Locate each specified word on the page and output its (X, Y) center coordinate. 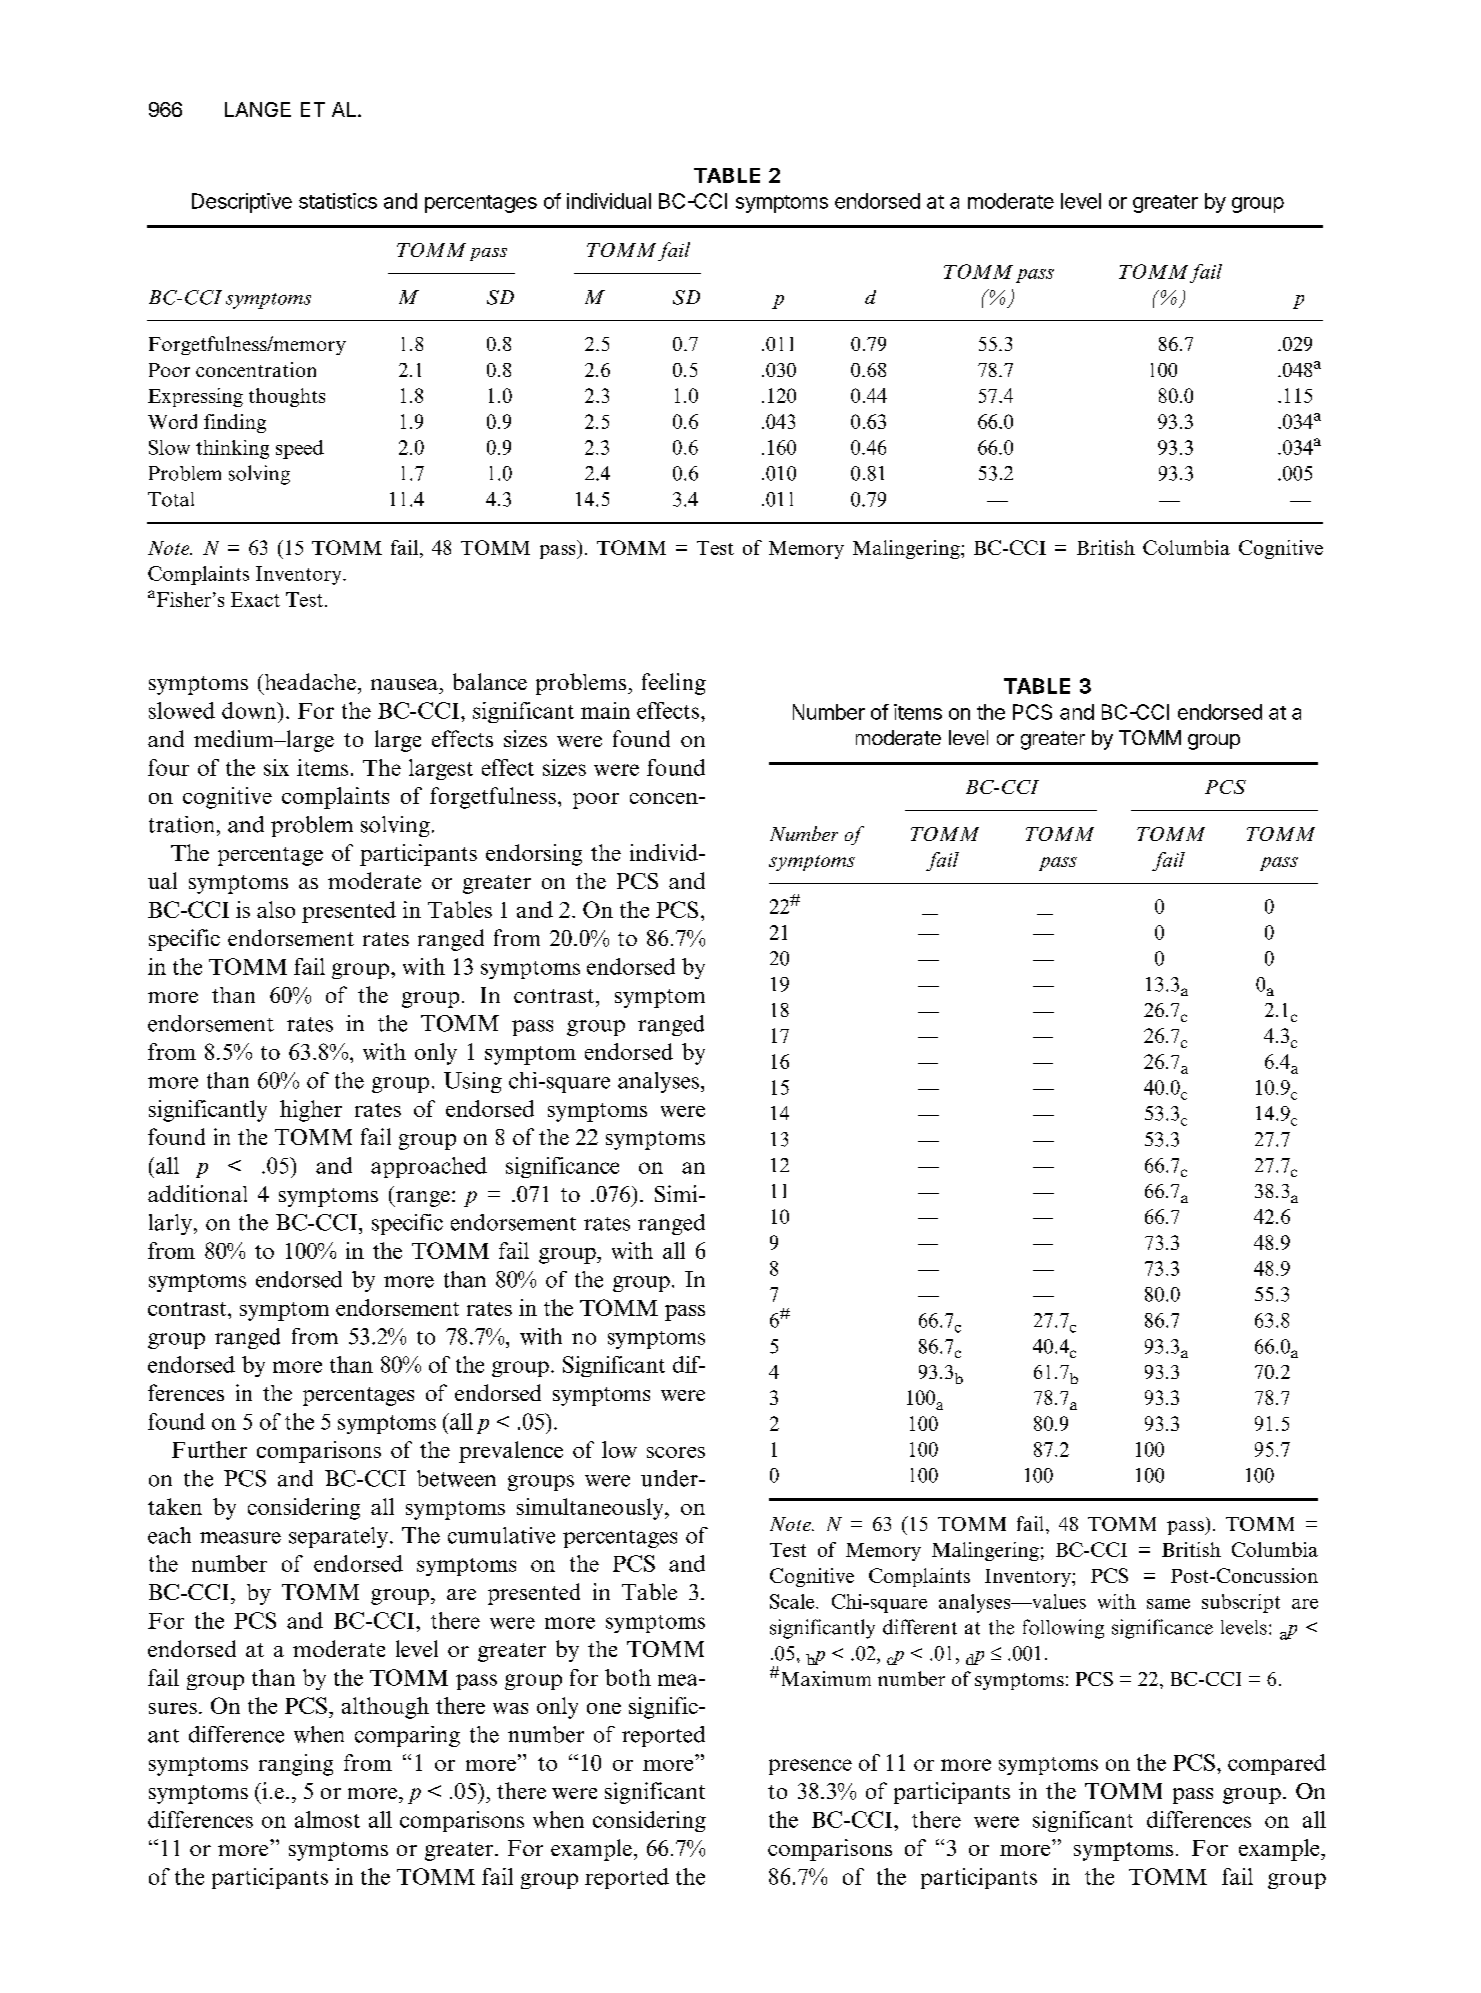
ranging (296, 1765)
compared (1277, 1764)
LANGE (258, 109)
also (276, 909)
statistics (338, 201)
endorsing (534, 855)
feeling (674, 684)
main (605, 710)
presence (810, 1767)
